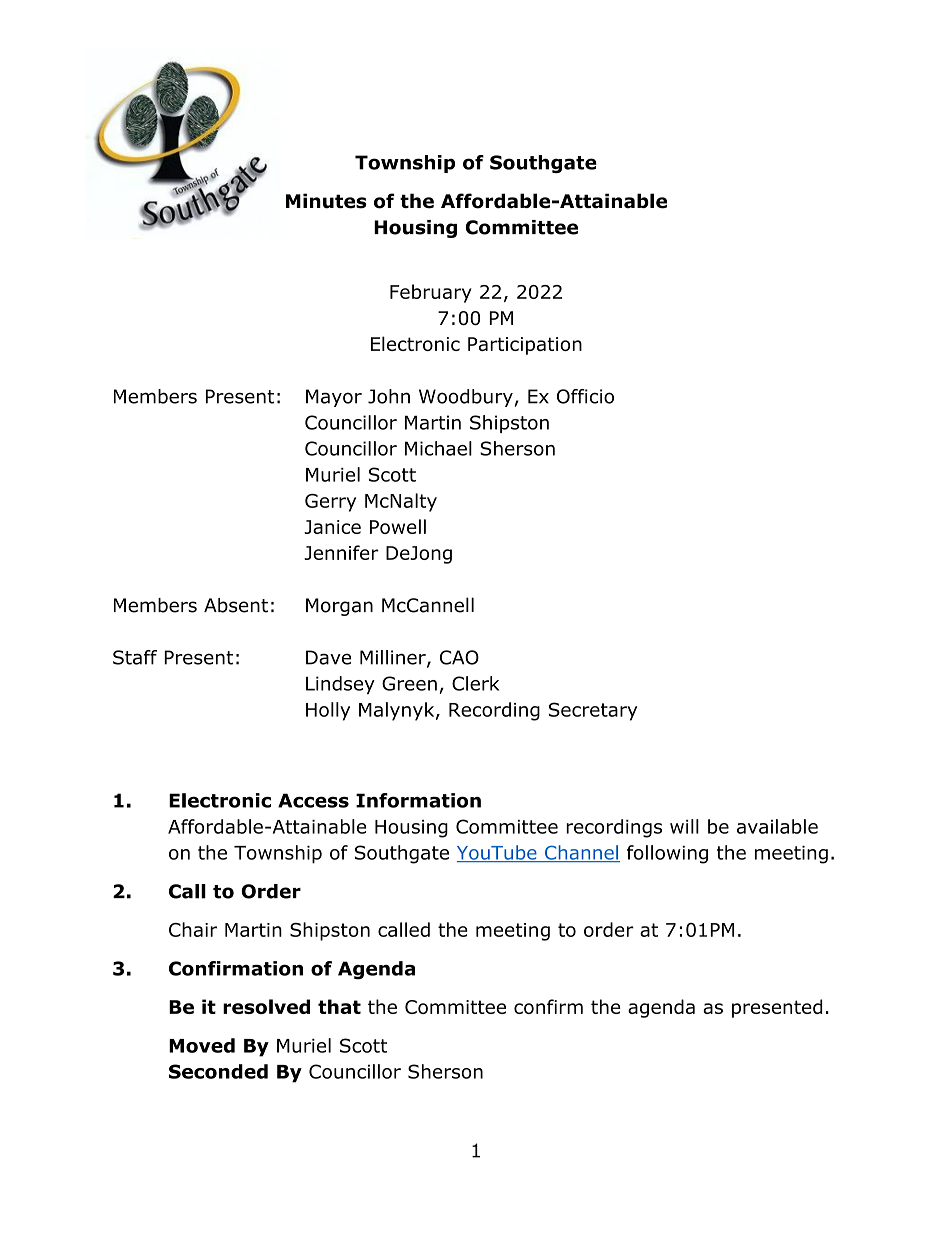 Image resolution: width=952 pixels, height=1233 pixels. I want to click on Access, so click(313, 800).
